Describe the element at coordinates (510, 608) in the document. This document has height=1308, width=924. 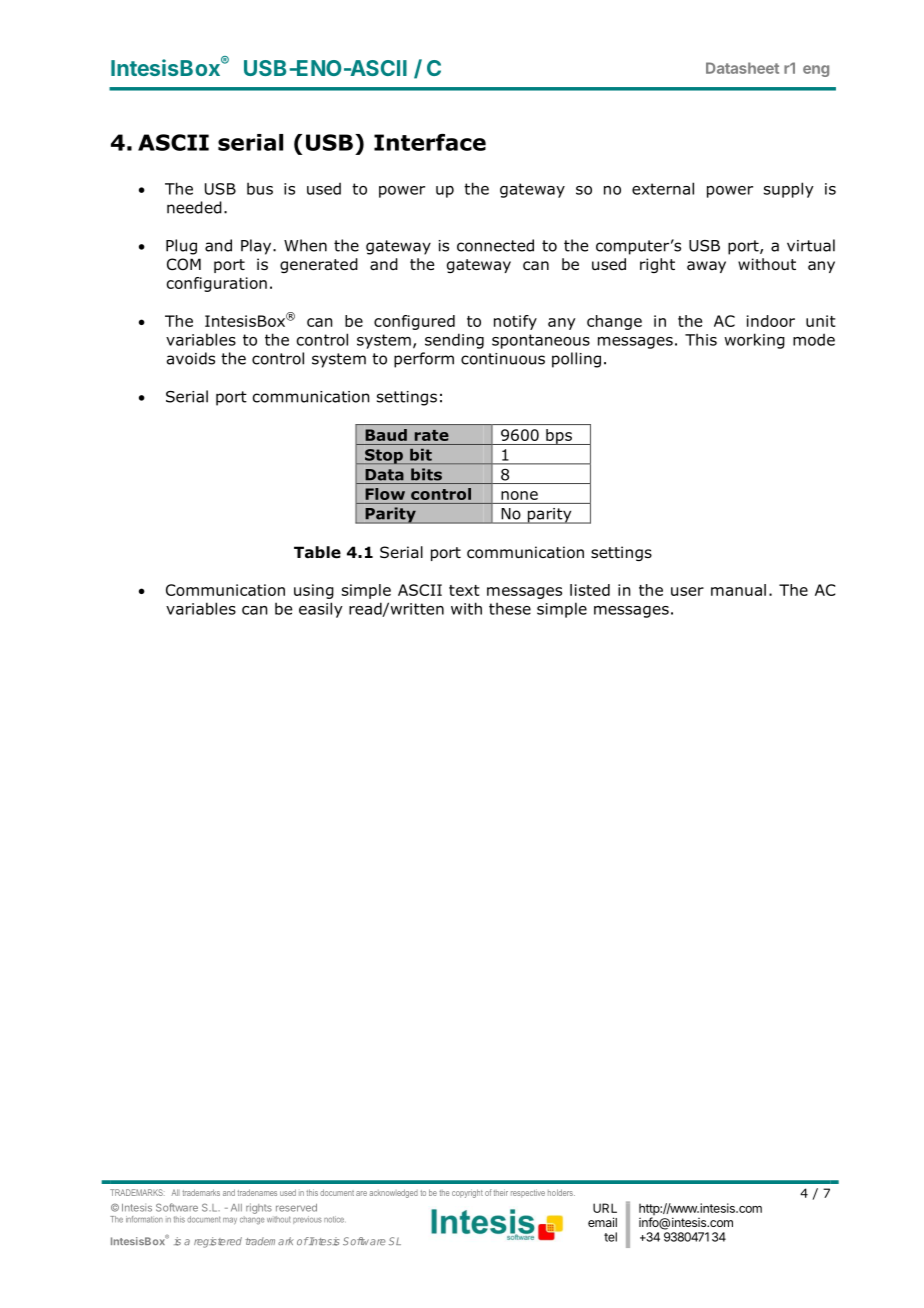
I see `these` at that location.
